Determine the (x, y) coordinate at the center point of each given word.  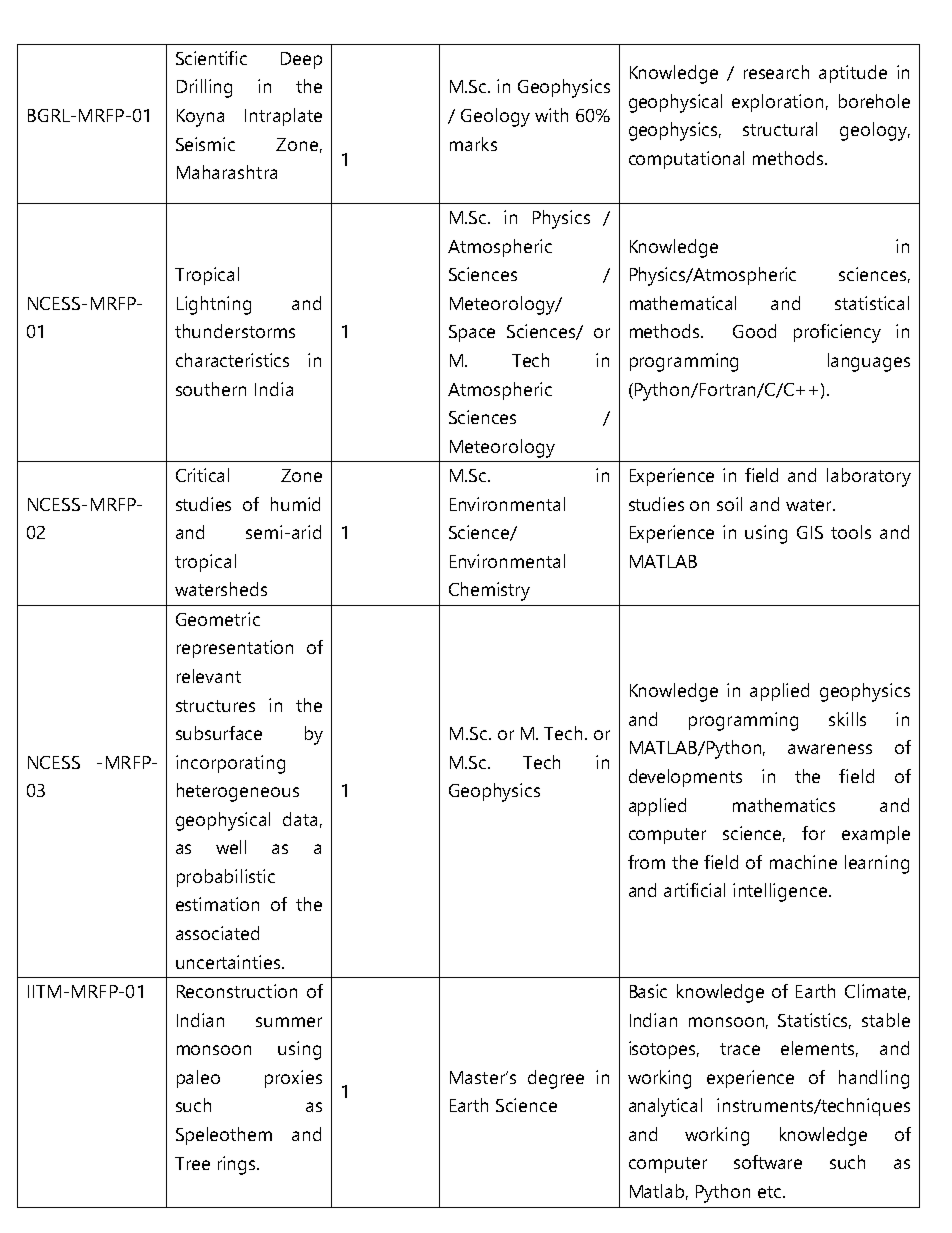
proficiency (837, 333)
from (646, 862)
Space (472, 333)
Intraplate (283, 117)
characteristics (232, 360)
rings (238, 1165)
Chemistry (489, 591)
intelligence (780, 892)
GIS (810, 532)
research (776, 72)
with (551, 115)
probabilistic (226, 878)
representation (235, 649)
